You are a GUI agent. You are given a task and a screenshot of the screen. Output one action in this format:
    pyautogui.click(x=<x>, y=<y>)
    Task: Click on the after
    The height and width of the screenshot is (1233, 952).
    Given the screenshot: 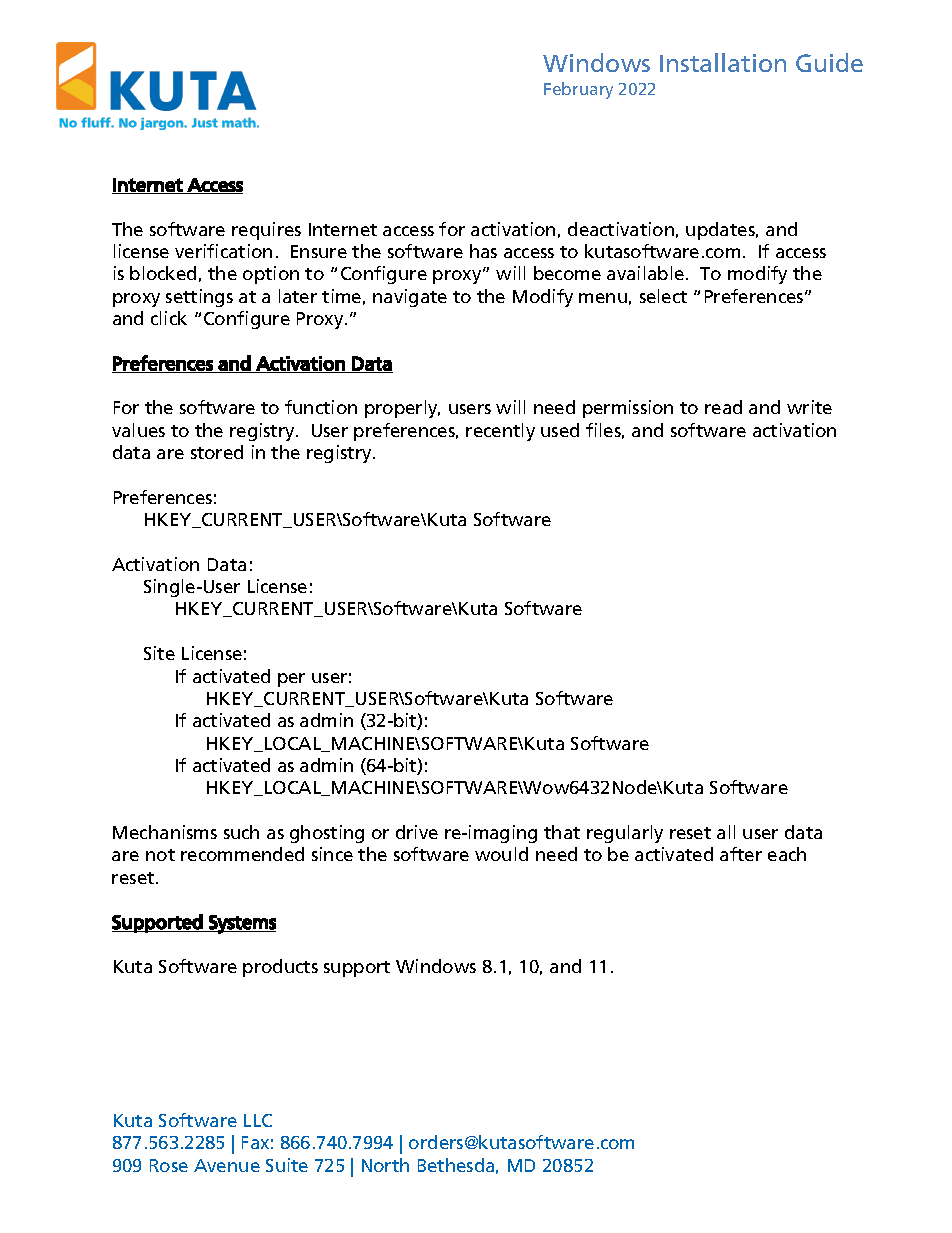 What is the action you would take?
    pyautogui.click(x=741, y=854)
